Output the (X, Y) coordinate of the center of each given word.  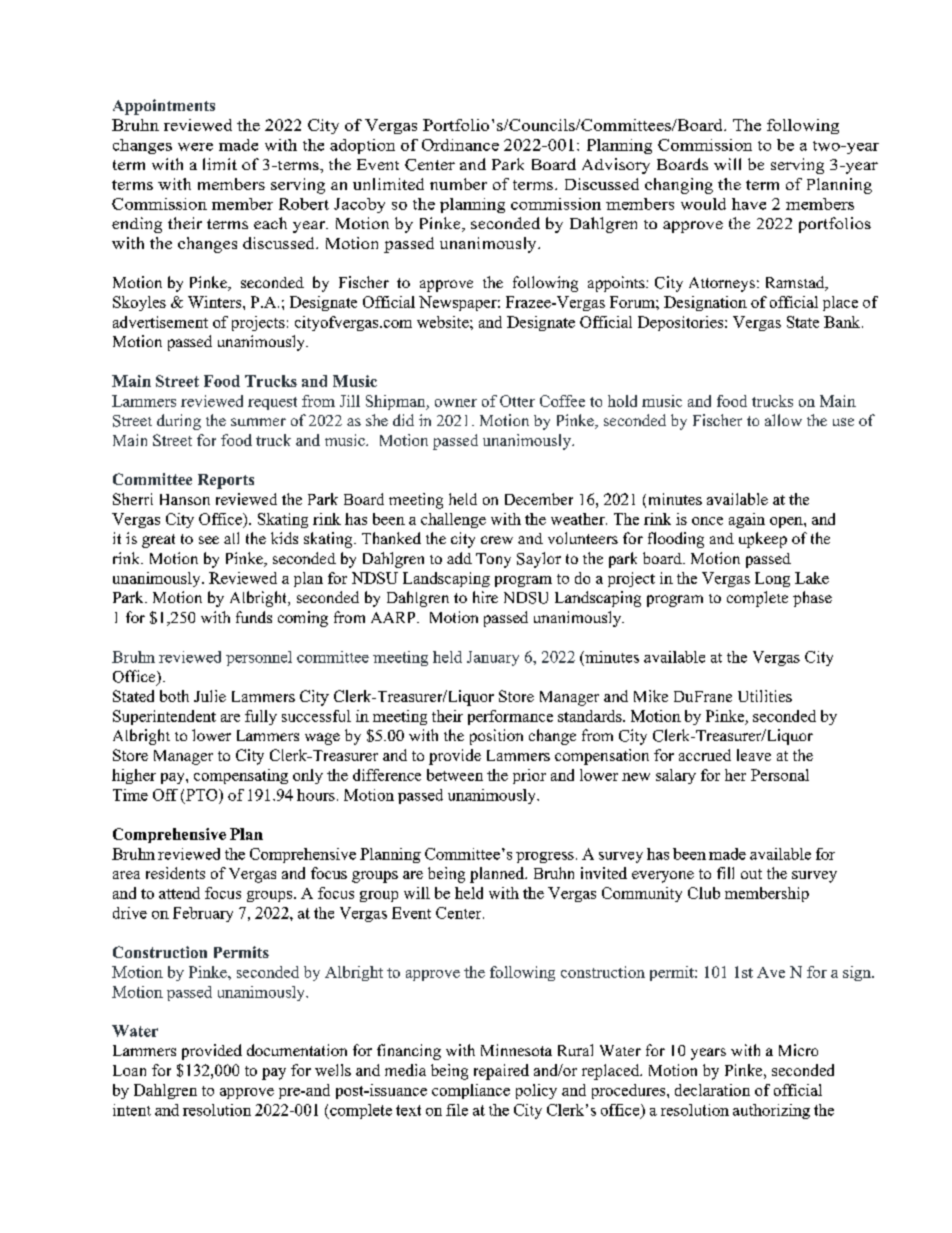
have (749, 204)
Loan (129, 1070)
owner (456, 403)
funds (254, 617)
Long (772, 579)
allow (783, 420)
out (751, 874)
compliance (471, 1091)
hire (485, 597)
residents (175, 873)
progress (545, 857)
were (195, 147)
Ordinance (460, 145)
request (272, 403)
